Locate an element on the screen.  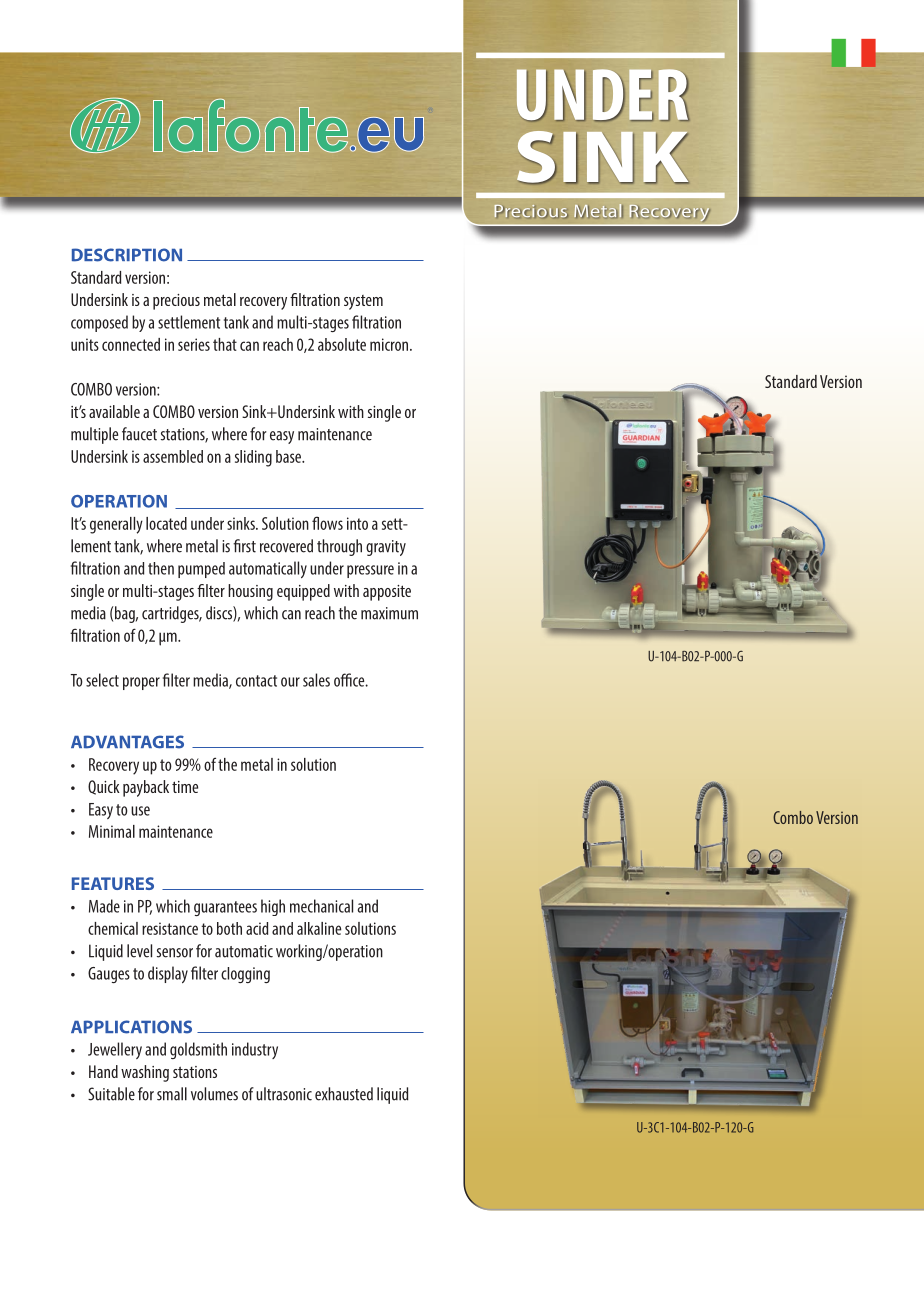
industry is located at coordinates (255, 1050).
